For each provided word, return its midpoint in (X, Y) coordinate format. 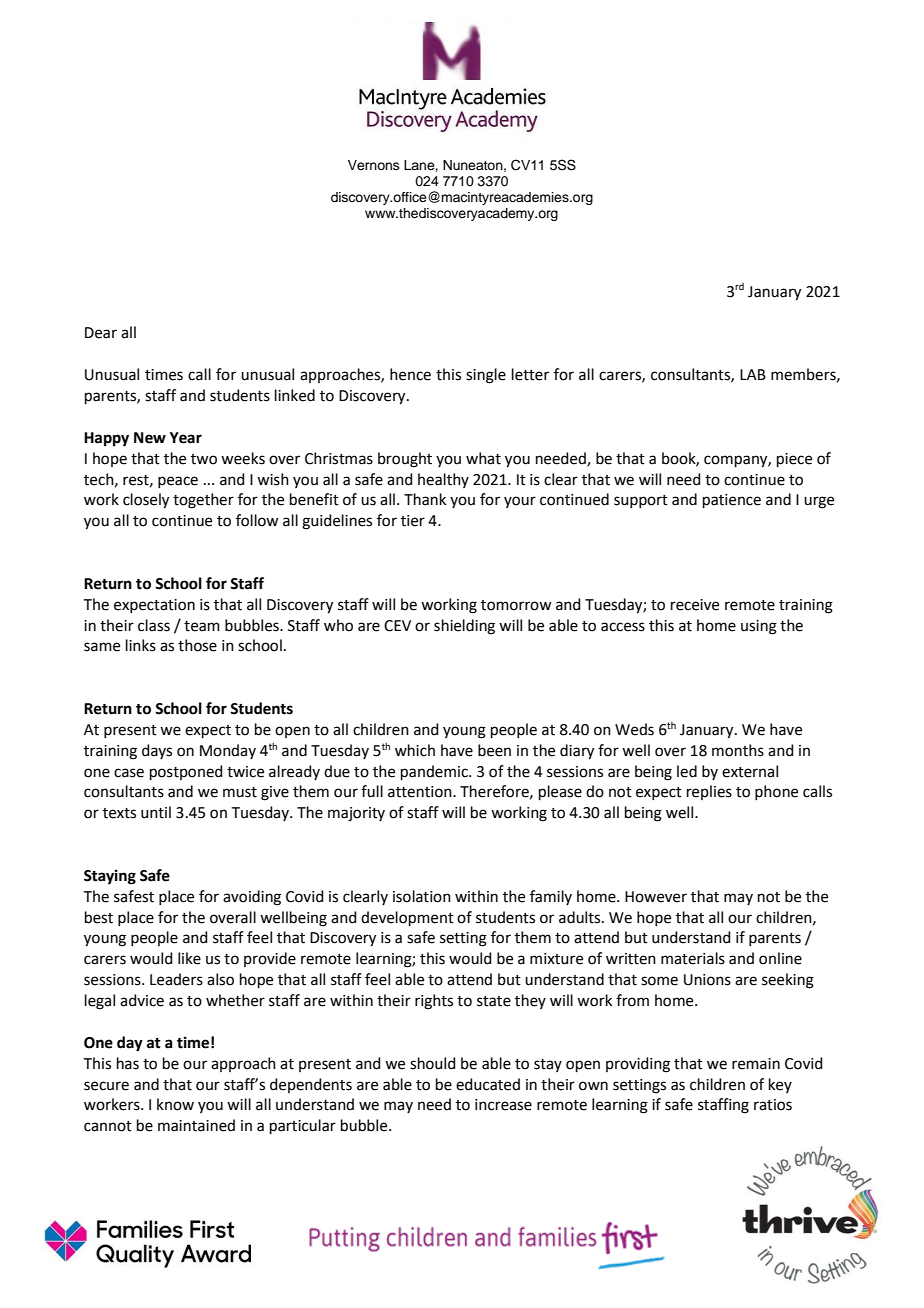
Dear (101, 333)
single (486, 376)
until (156, 812)
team (202, 626)
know (175, 1104)
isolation (422, 896)
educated (488, 1084)
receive (695, 605)
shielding (464, 627)
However (656, 897)
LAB (753, 374)
